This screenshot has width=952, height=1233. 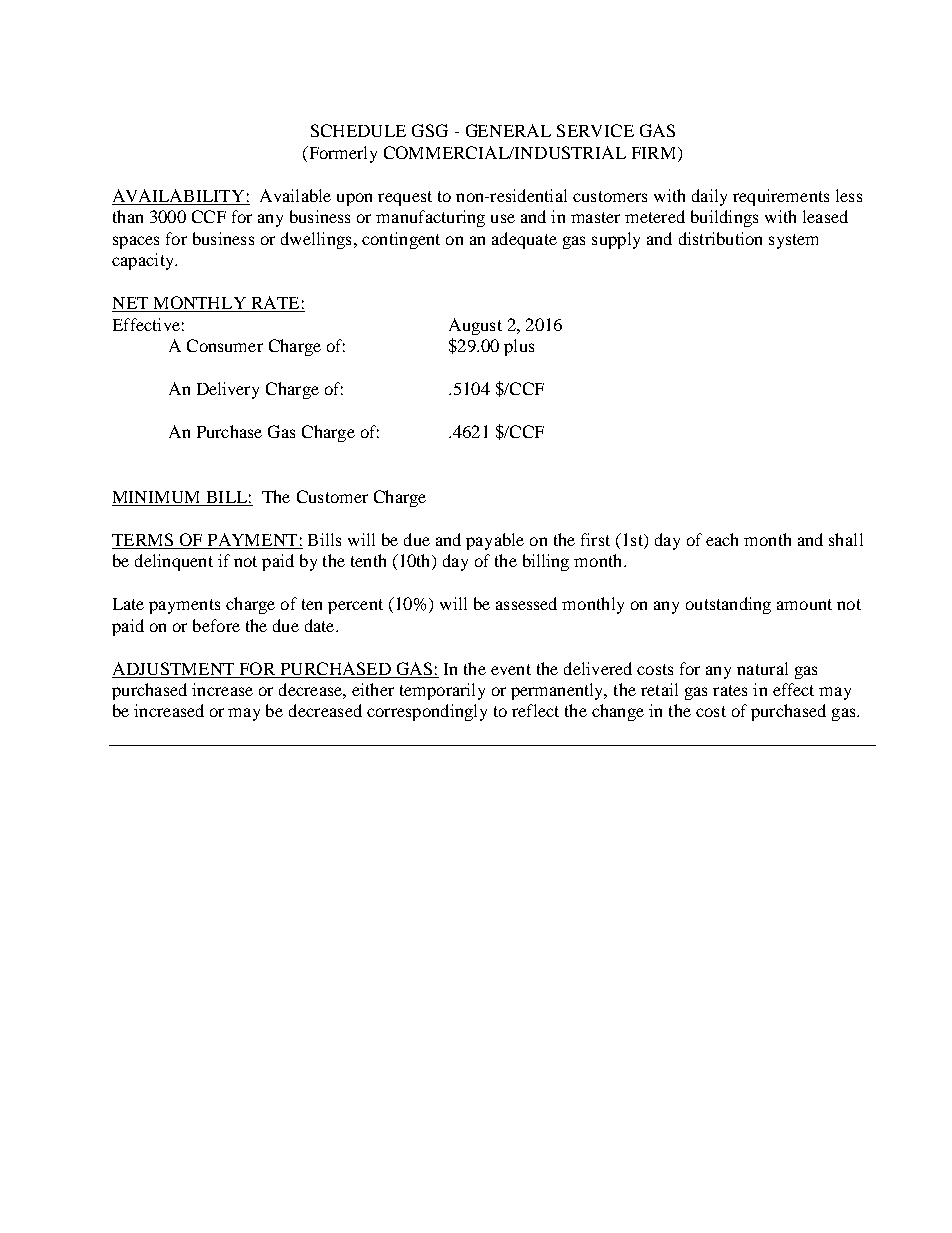 I want to click on Consumer, so click(x=225, y=345).
